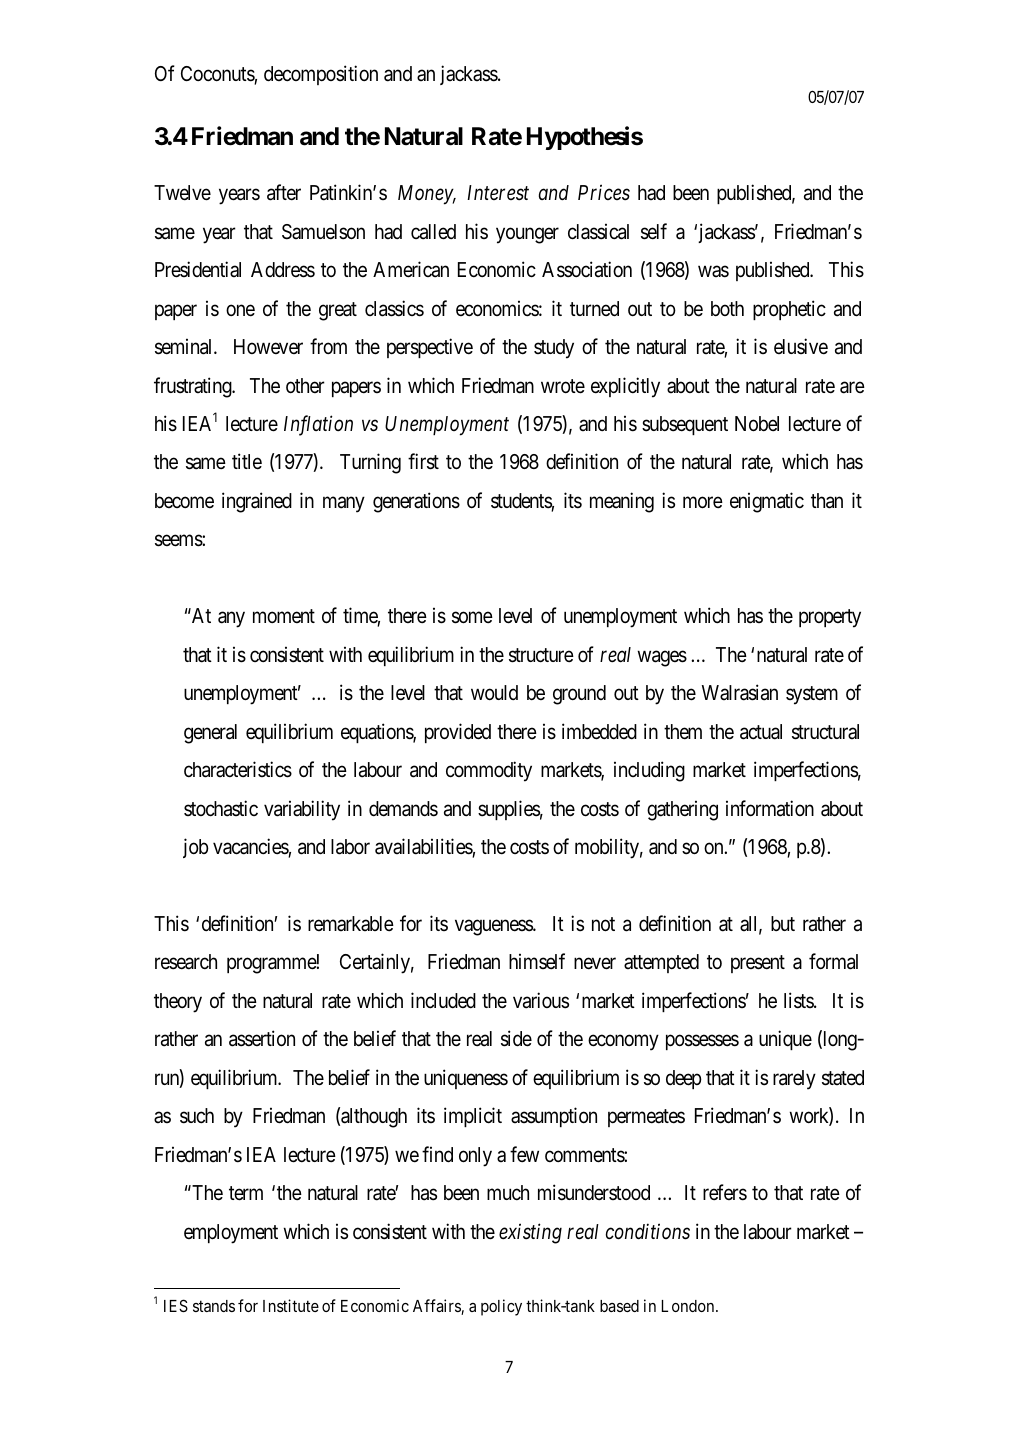  What do you see at coordinates (321, 75) in the document?
I see `decomposition` at bounding box center [321, 75].
